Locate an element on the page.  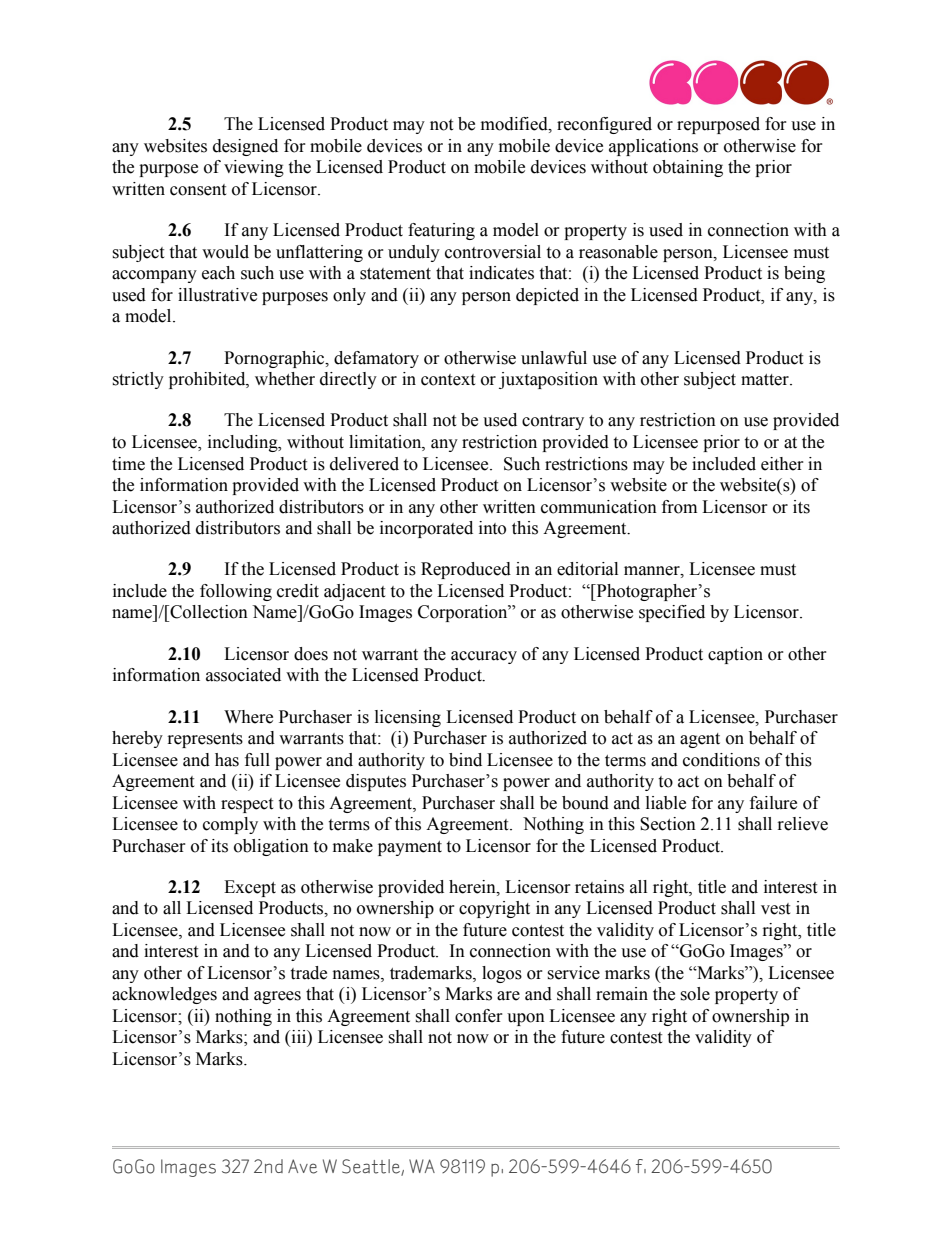
confer is located at coordinates (479, 1016).
